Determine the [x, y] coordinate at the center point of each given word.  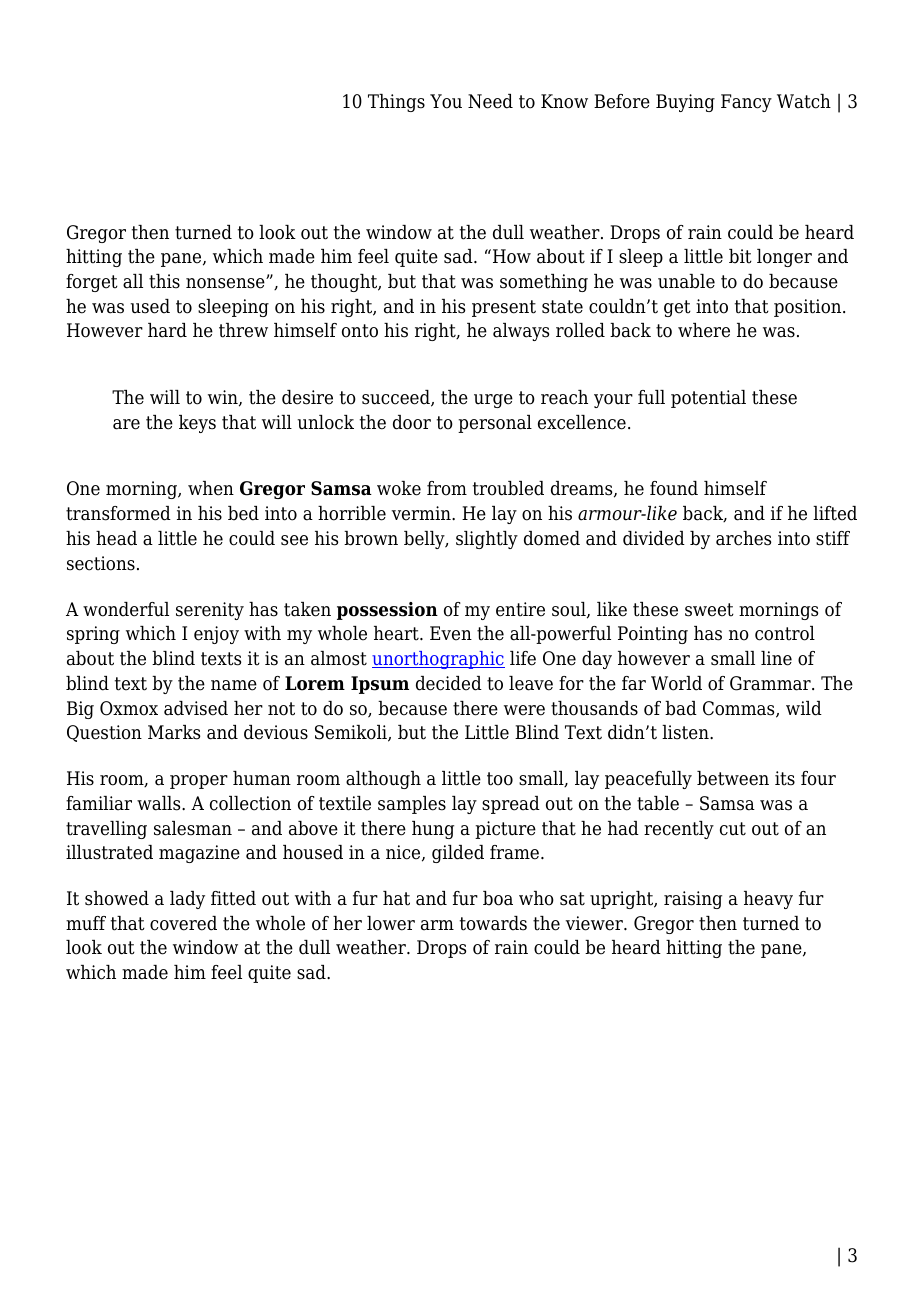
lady [187, 900]
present [504, 308]
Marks [174, 732]
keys [197, 424]
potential [708, 399]
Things [396, 103]
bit [740, 256]
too [500, 779]
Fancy [746, 103]
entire [520, 609]
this [164, 281]
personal [495, 424]
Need [490, 101]
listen [686, 732]
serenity [210, 611]
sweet [709, 610]
